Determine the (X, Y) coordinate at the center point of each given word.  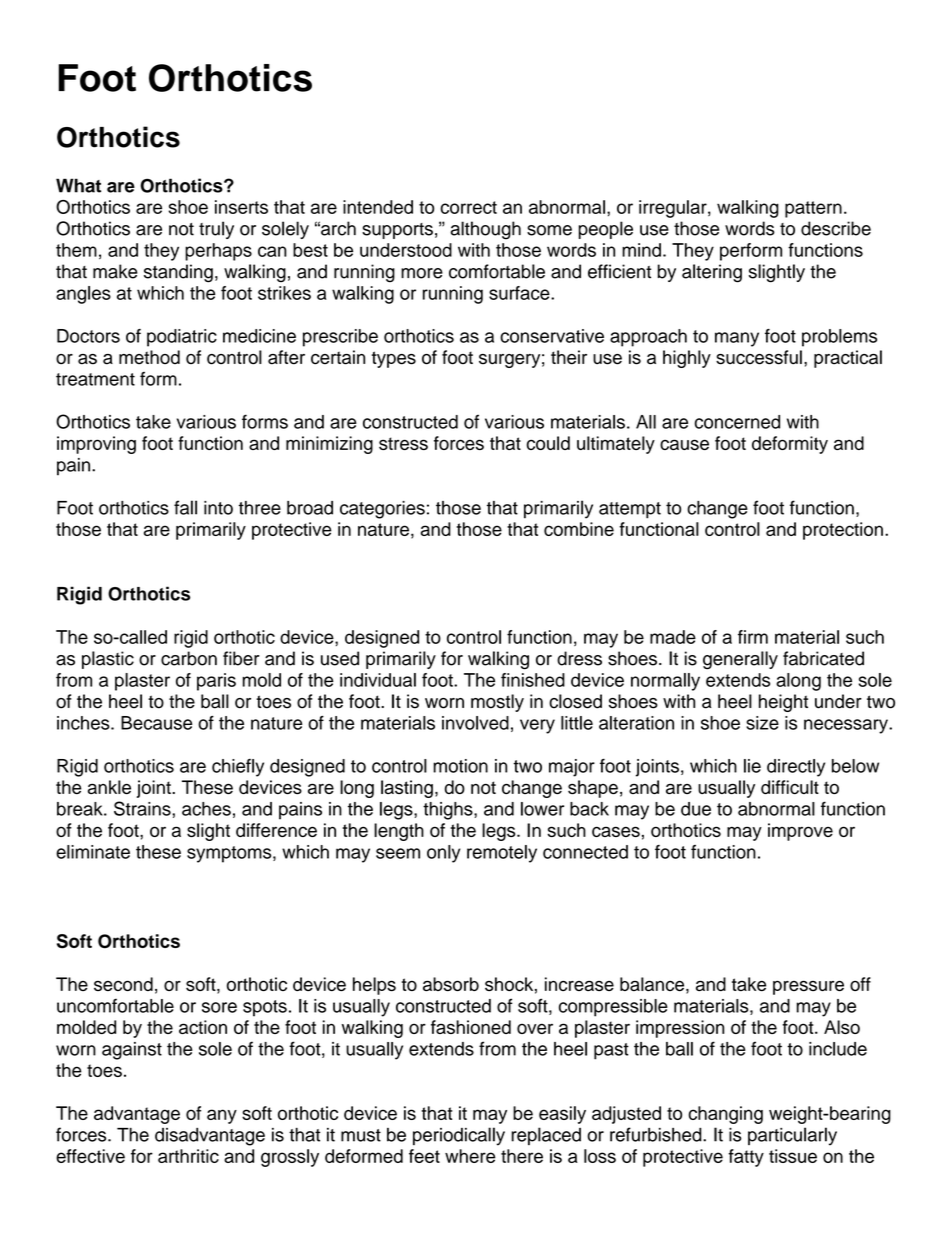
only (443, 854)
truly (216, 230)
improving (96, 445)
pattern (813, 209)
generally (740, 660)
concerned (737, 422)
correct (468, 207)
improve (800, 832)
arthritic (188, 1156)
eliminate (93, 852)
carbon (189, 658)
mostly (497, 703)
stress (403, 443)
